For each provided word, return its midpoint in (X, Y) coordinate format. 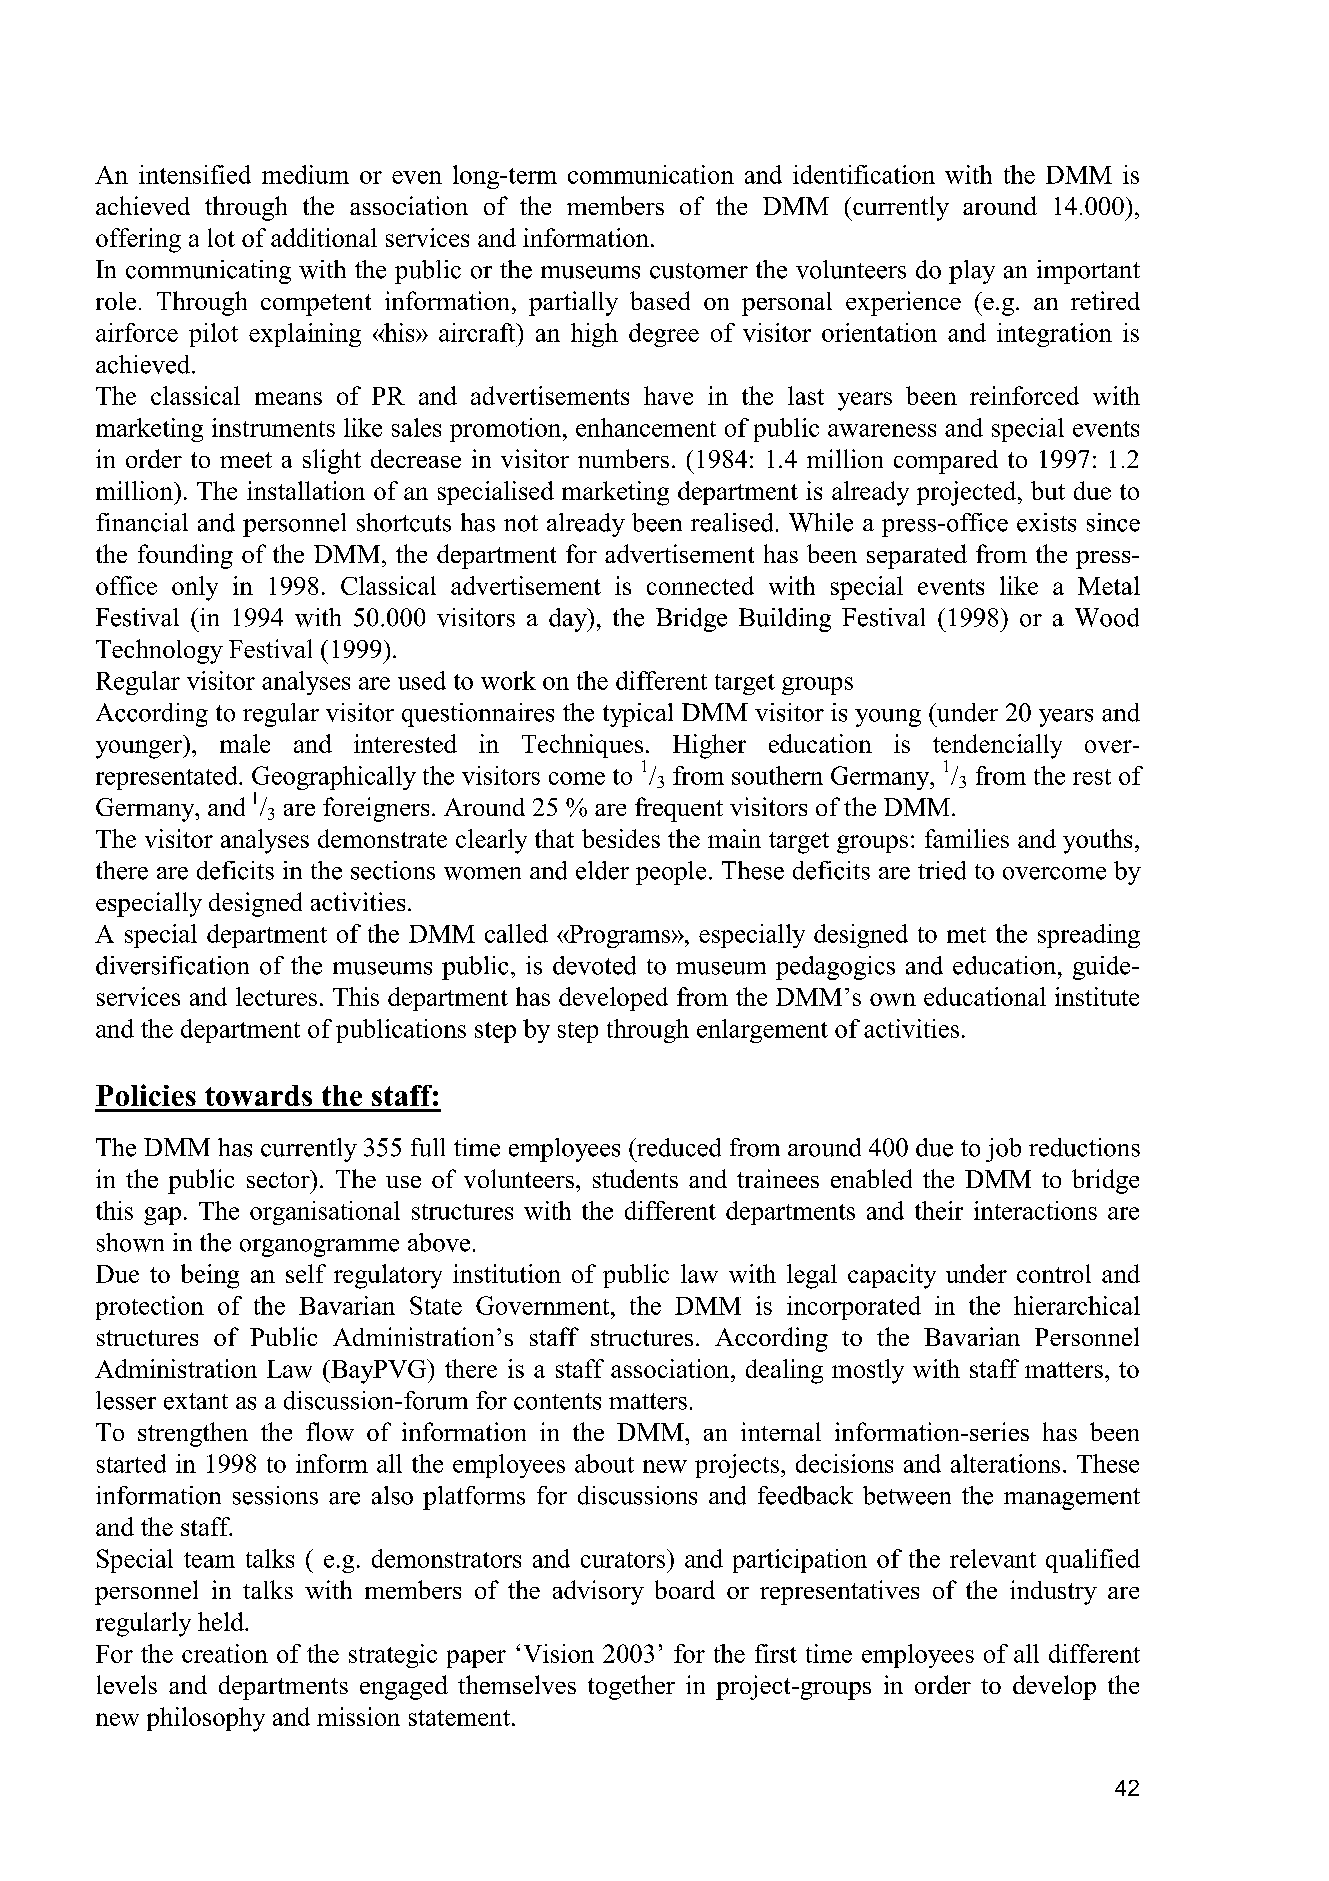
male (245, 743)
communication (651, 174)
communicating (208, 272)
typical (638, 715)
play (972, 272)
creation (225, 1653)
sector (279, 1179)
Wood (1107, 617)
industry (1053, 1592)
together (631, 1687)
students (635, 1178)
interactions (1035, 1210)
